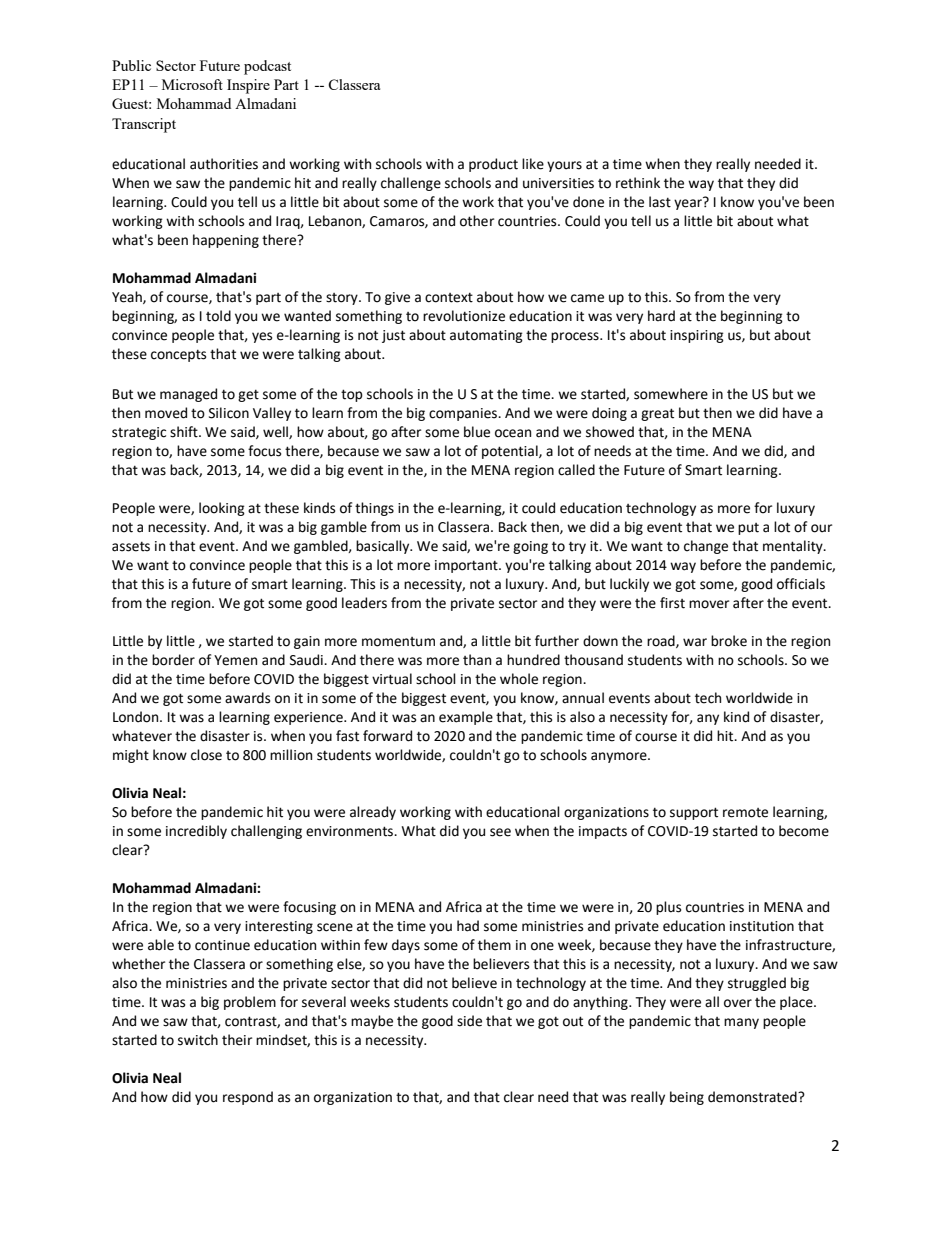 This screenshot has width=952, height=1233. Describe the element at coordinates (706, 547) in the screenshot. I see `change` at that location.
